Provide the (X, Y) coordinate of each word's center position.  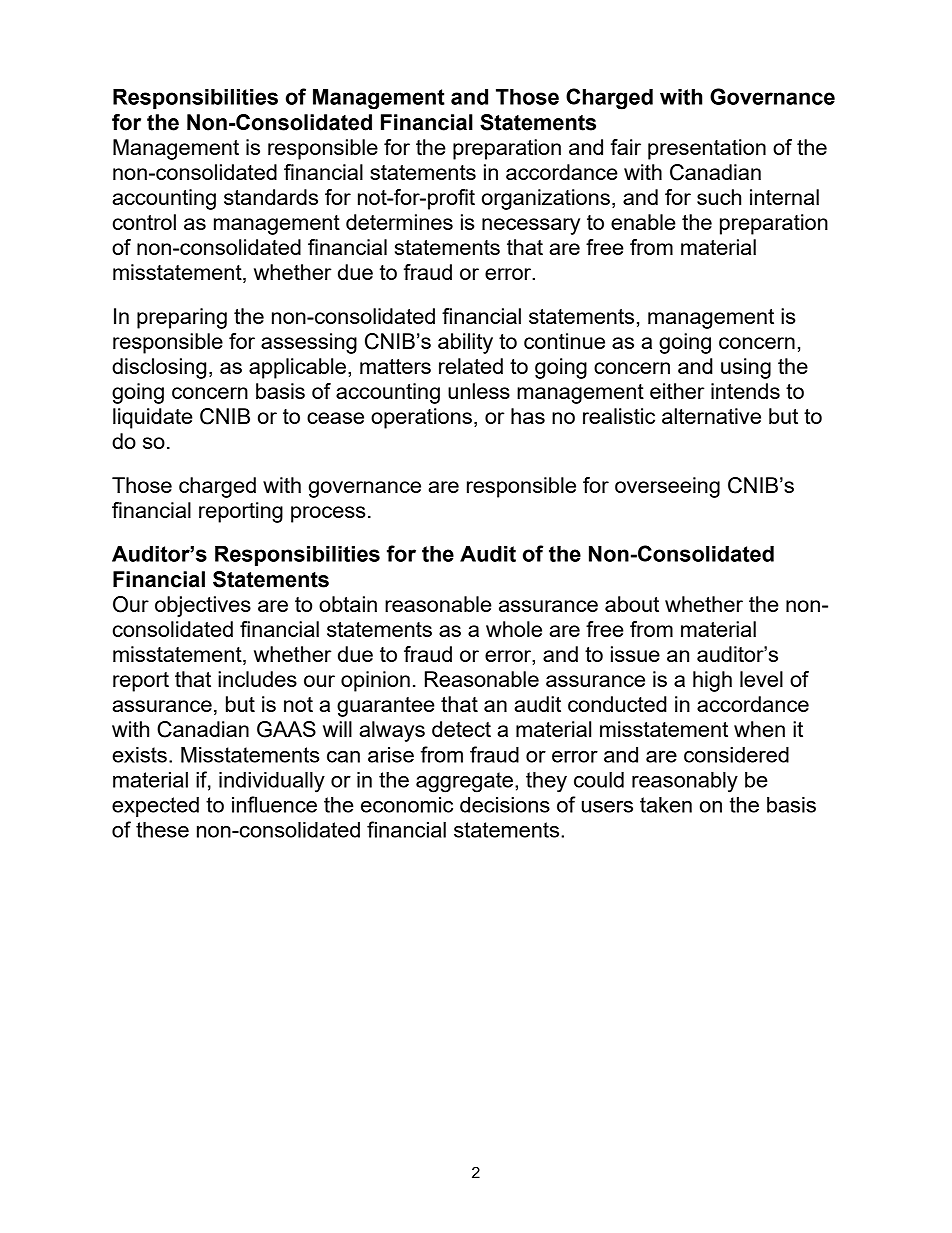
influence (274, 804)
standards (271, 197)
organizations (546, 199)
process (328, 514)
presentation (707, 149)
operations (421, 418)
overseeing (667, 487)
